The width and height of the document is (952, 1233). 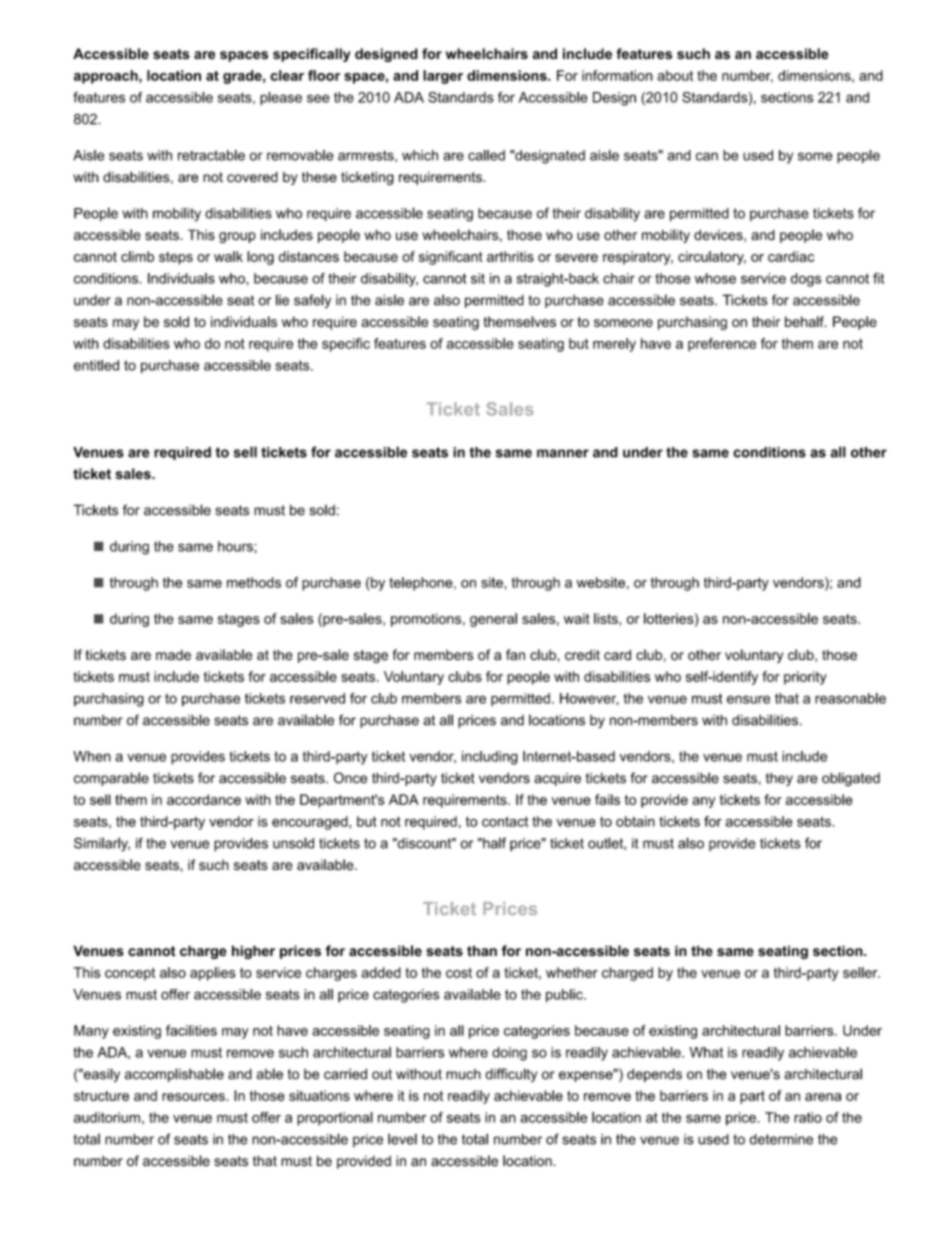 I want to click on they, so click(x=779, y=779).
